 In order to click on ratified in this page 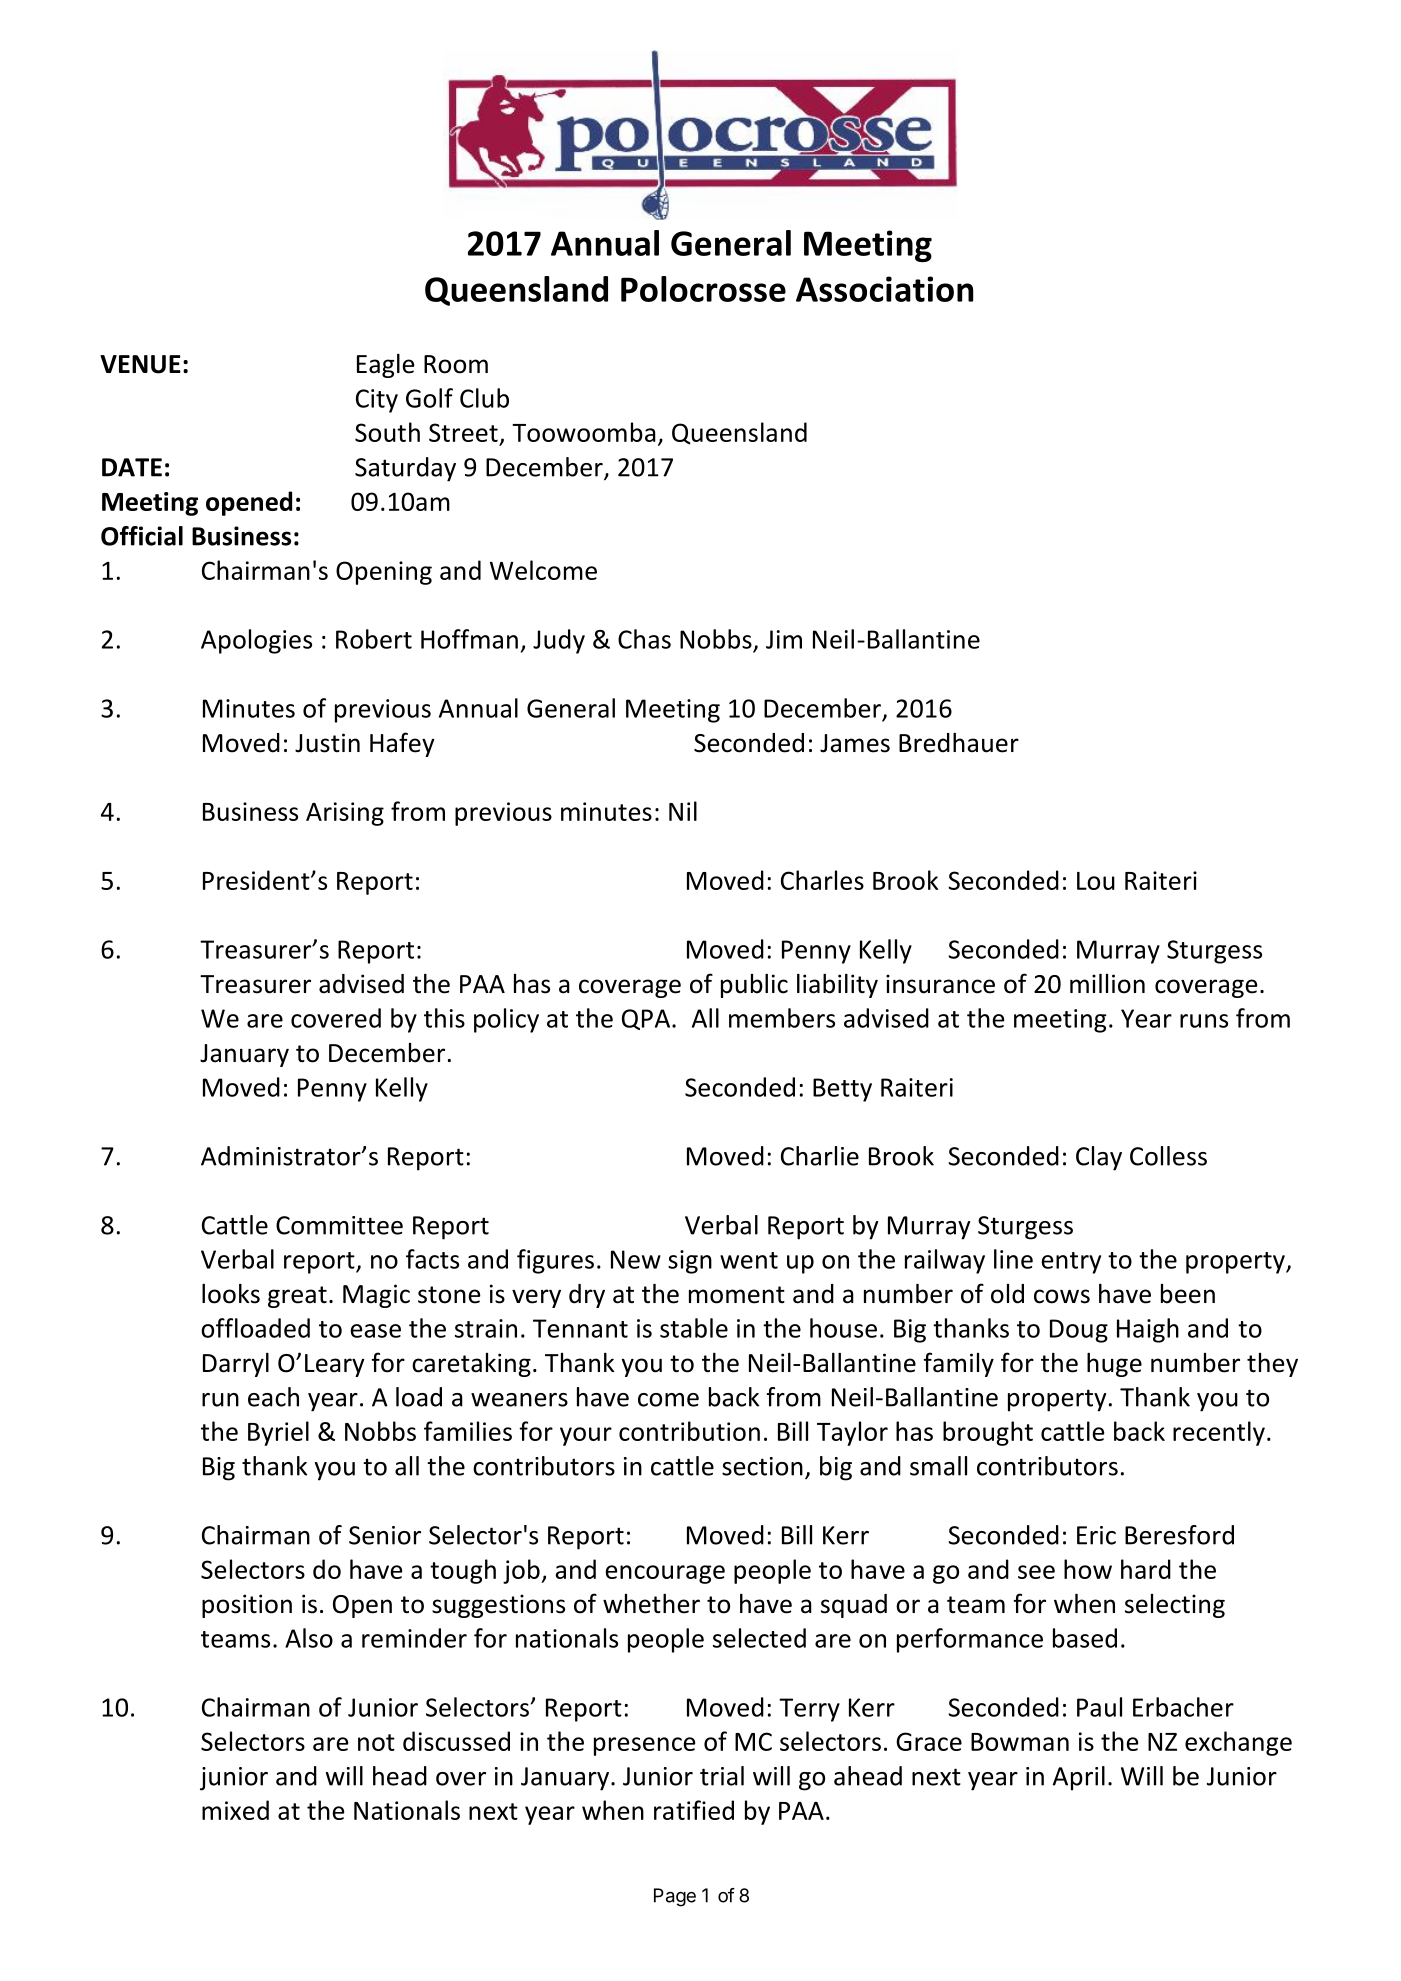, I will do `click(694, 1810)`.
